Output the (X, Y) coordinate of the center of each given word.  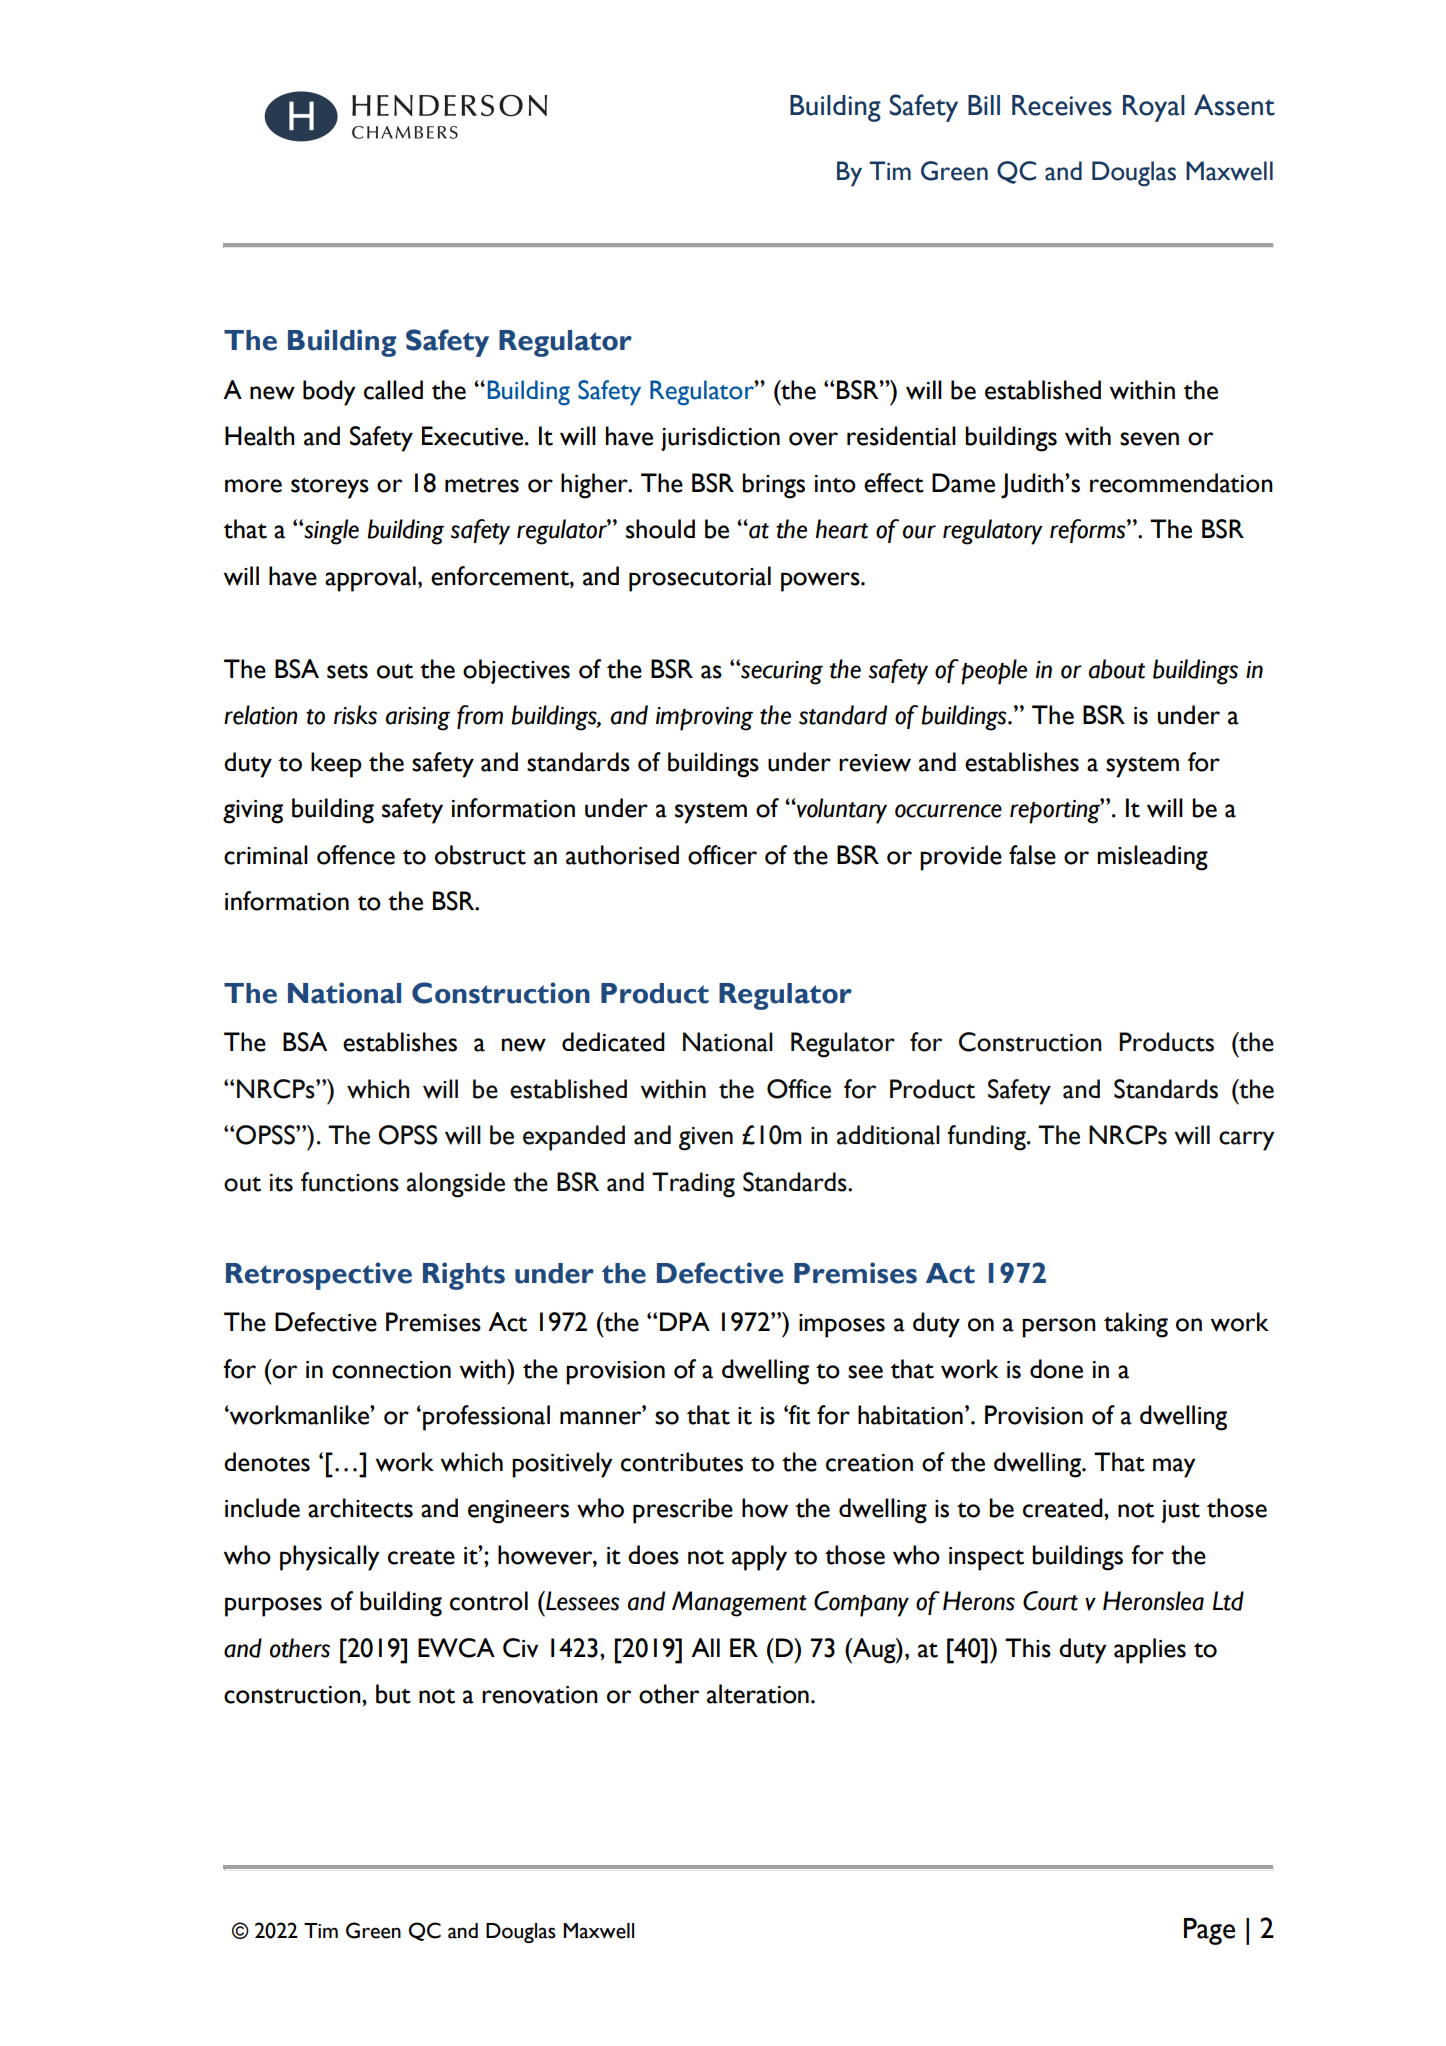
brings (773, 486)
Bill (984, 105)
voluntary (841, 811)
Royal (1154, 108)
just (1180, 1511)
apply (759, 1558)
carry (1247, 1141)
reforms (1089, 531)
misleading (1152, 858)
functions (350, 1182)
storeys (330, 488)
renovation (540, 1695)
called (393, 390)
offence (356, 855)
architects (360, 1508)
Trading (693, 1185)
